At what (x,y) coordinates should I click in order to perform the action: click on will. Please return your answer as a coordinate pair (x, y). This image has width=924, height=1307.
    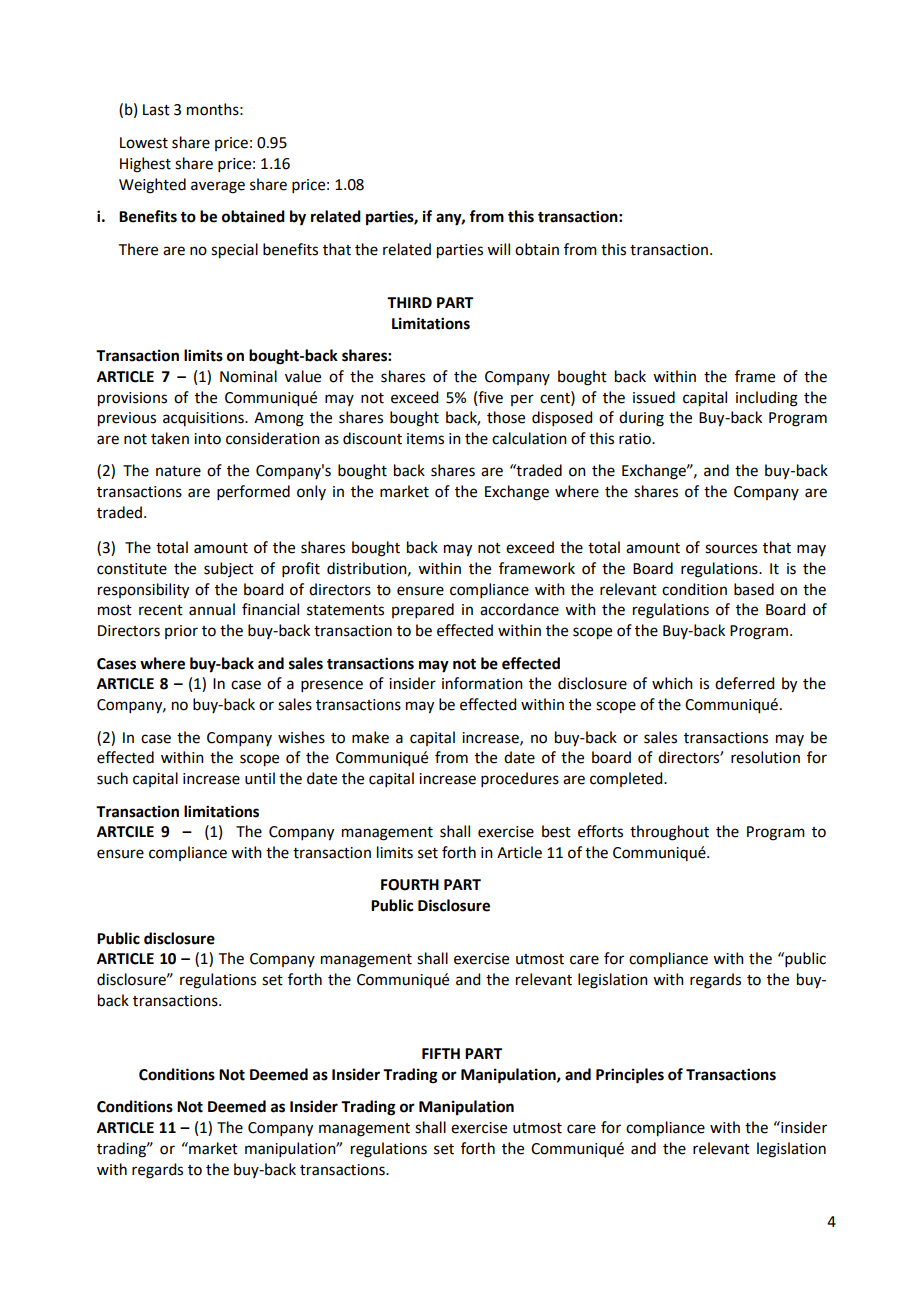
    Looking at the image, I should click on (498, 249).
